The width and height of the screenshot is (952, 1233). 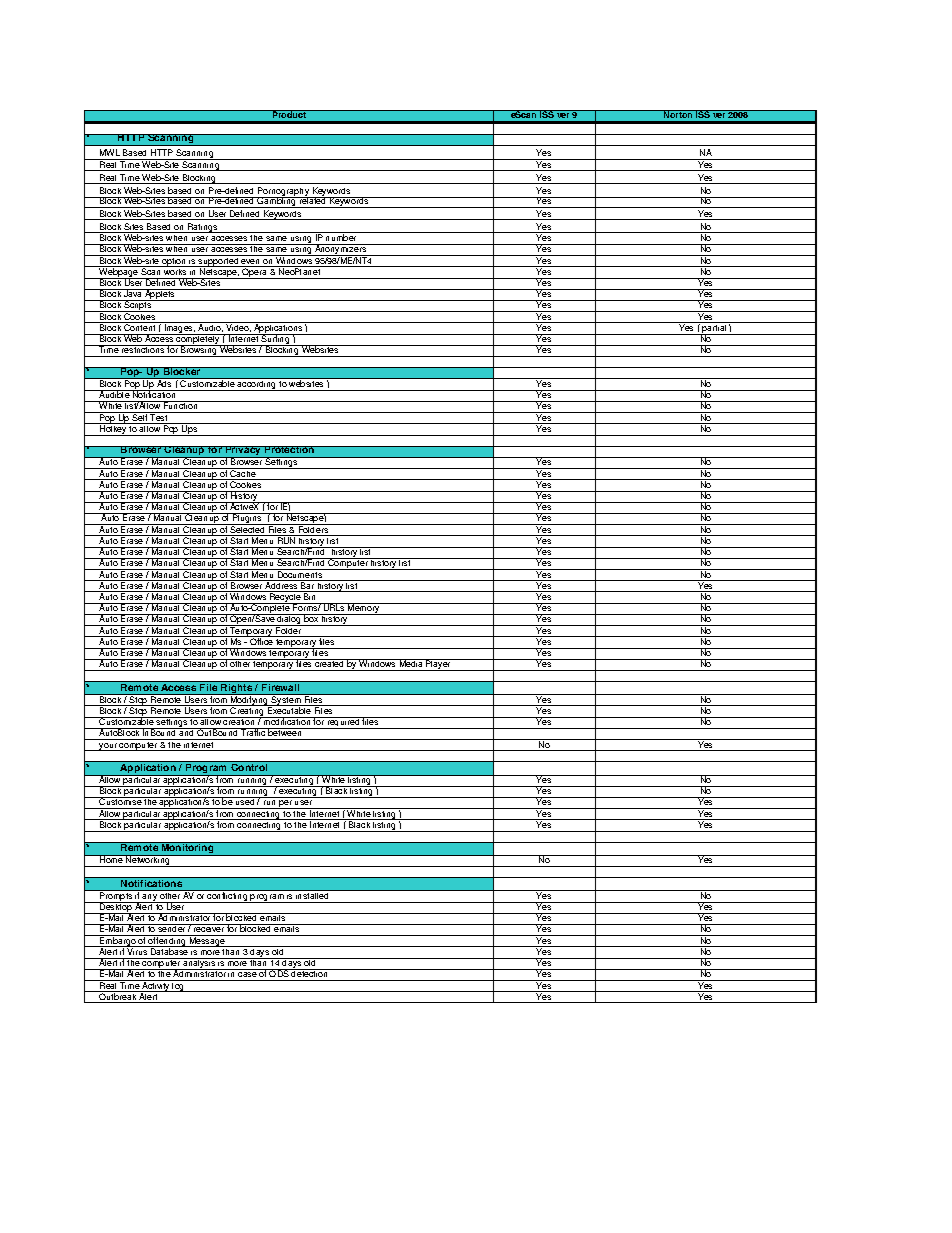 What do you see at coordinates (118, 273) in the screenshot?
I see `Webpage` at bounding box center [118, 273].
